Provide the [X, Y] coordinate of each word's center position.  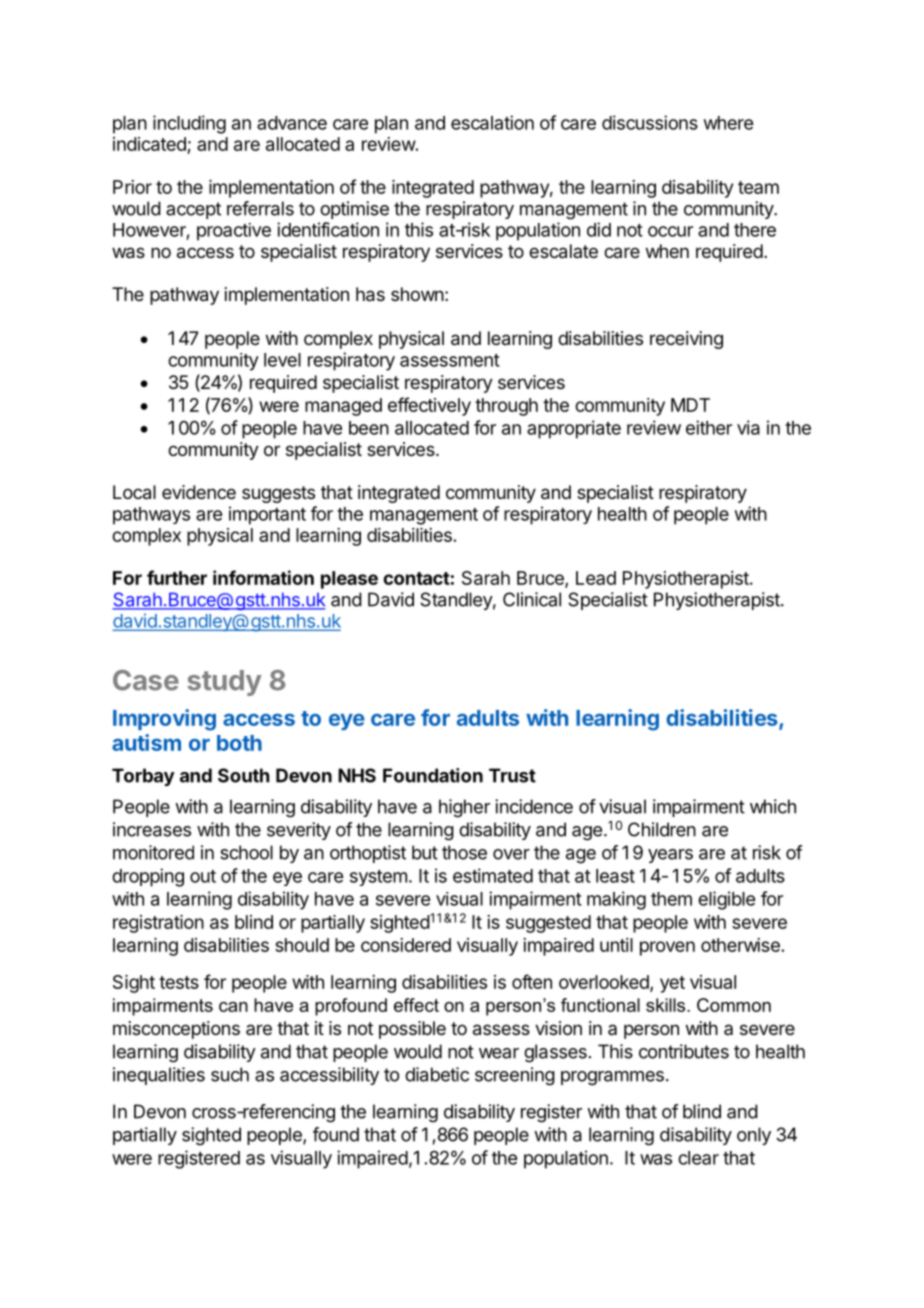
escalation [492, 122]
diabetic [437, 1074]
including [189, 124]
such [230, 1074]
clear [698, 1158]
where [728, 123]
